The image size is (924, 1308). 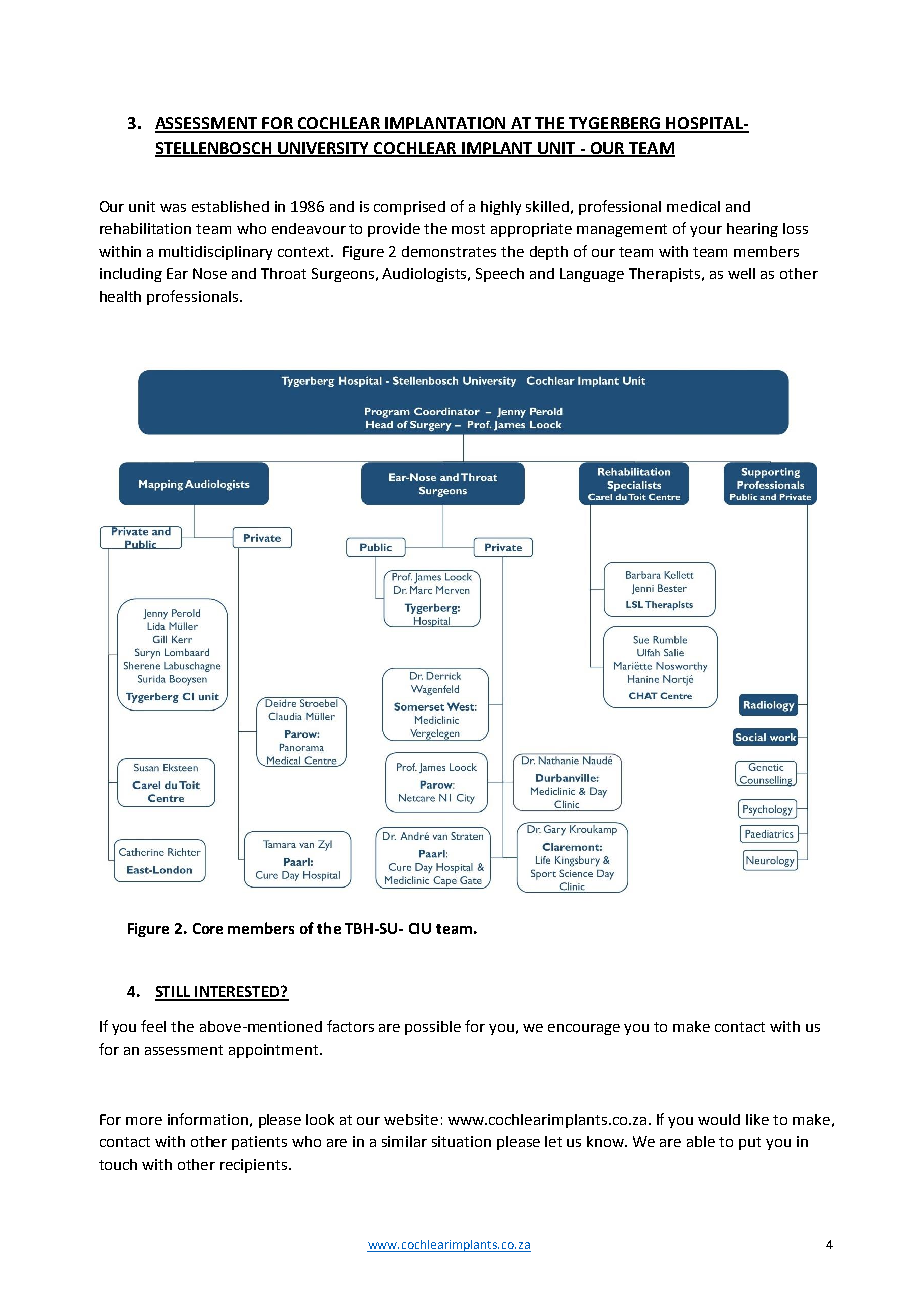 I want to click on well, so click(x=741, y=273).
